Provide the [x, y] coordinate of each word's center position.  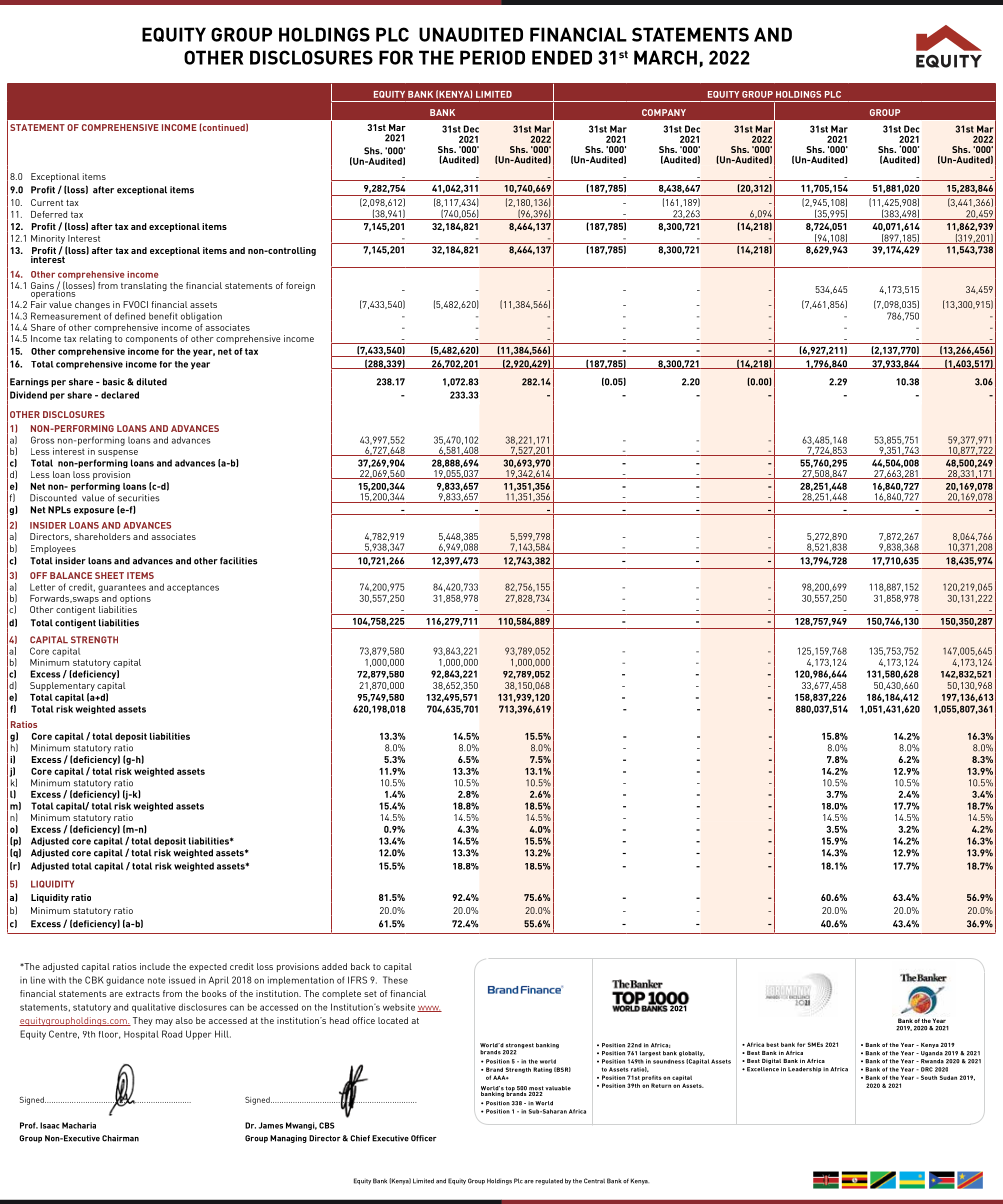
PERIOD [492, 57]
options [135, 599]
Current [47, 202]
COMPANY [664, 112]
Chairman [120, 1138]
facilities [238, 561]
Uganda [932, 1054]
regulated [549, 1181]
